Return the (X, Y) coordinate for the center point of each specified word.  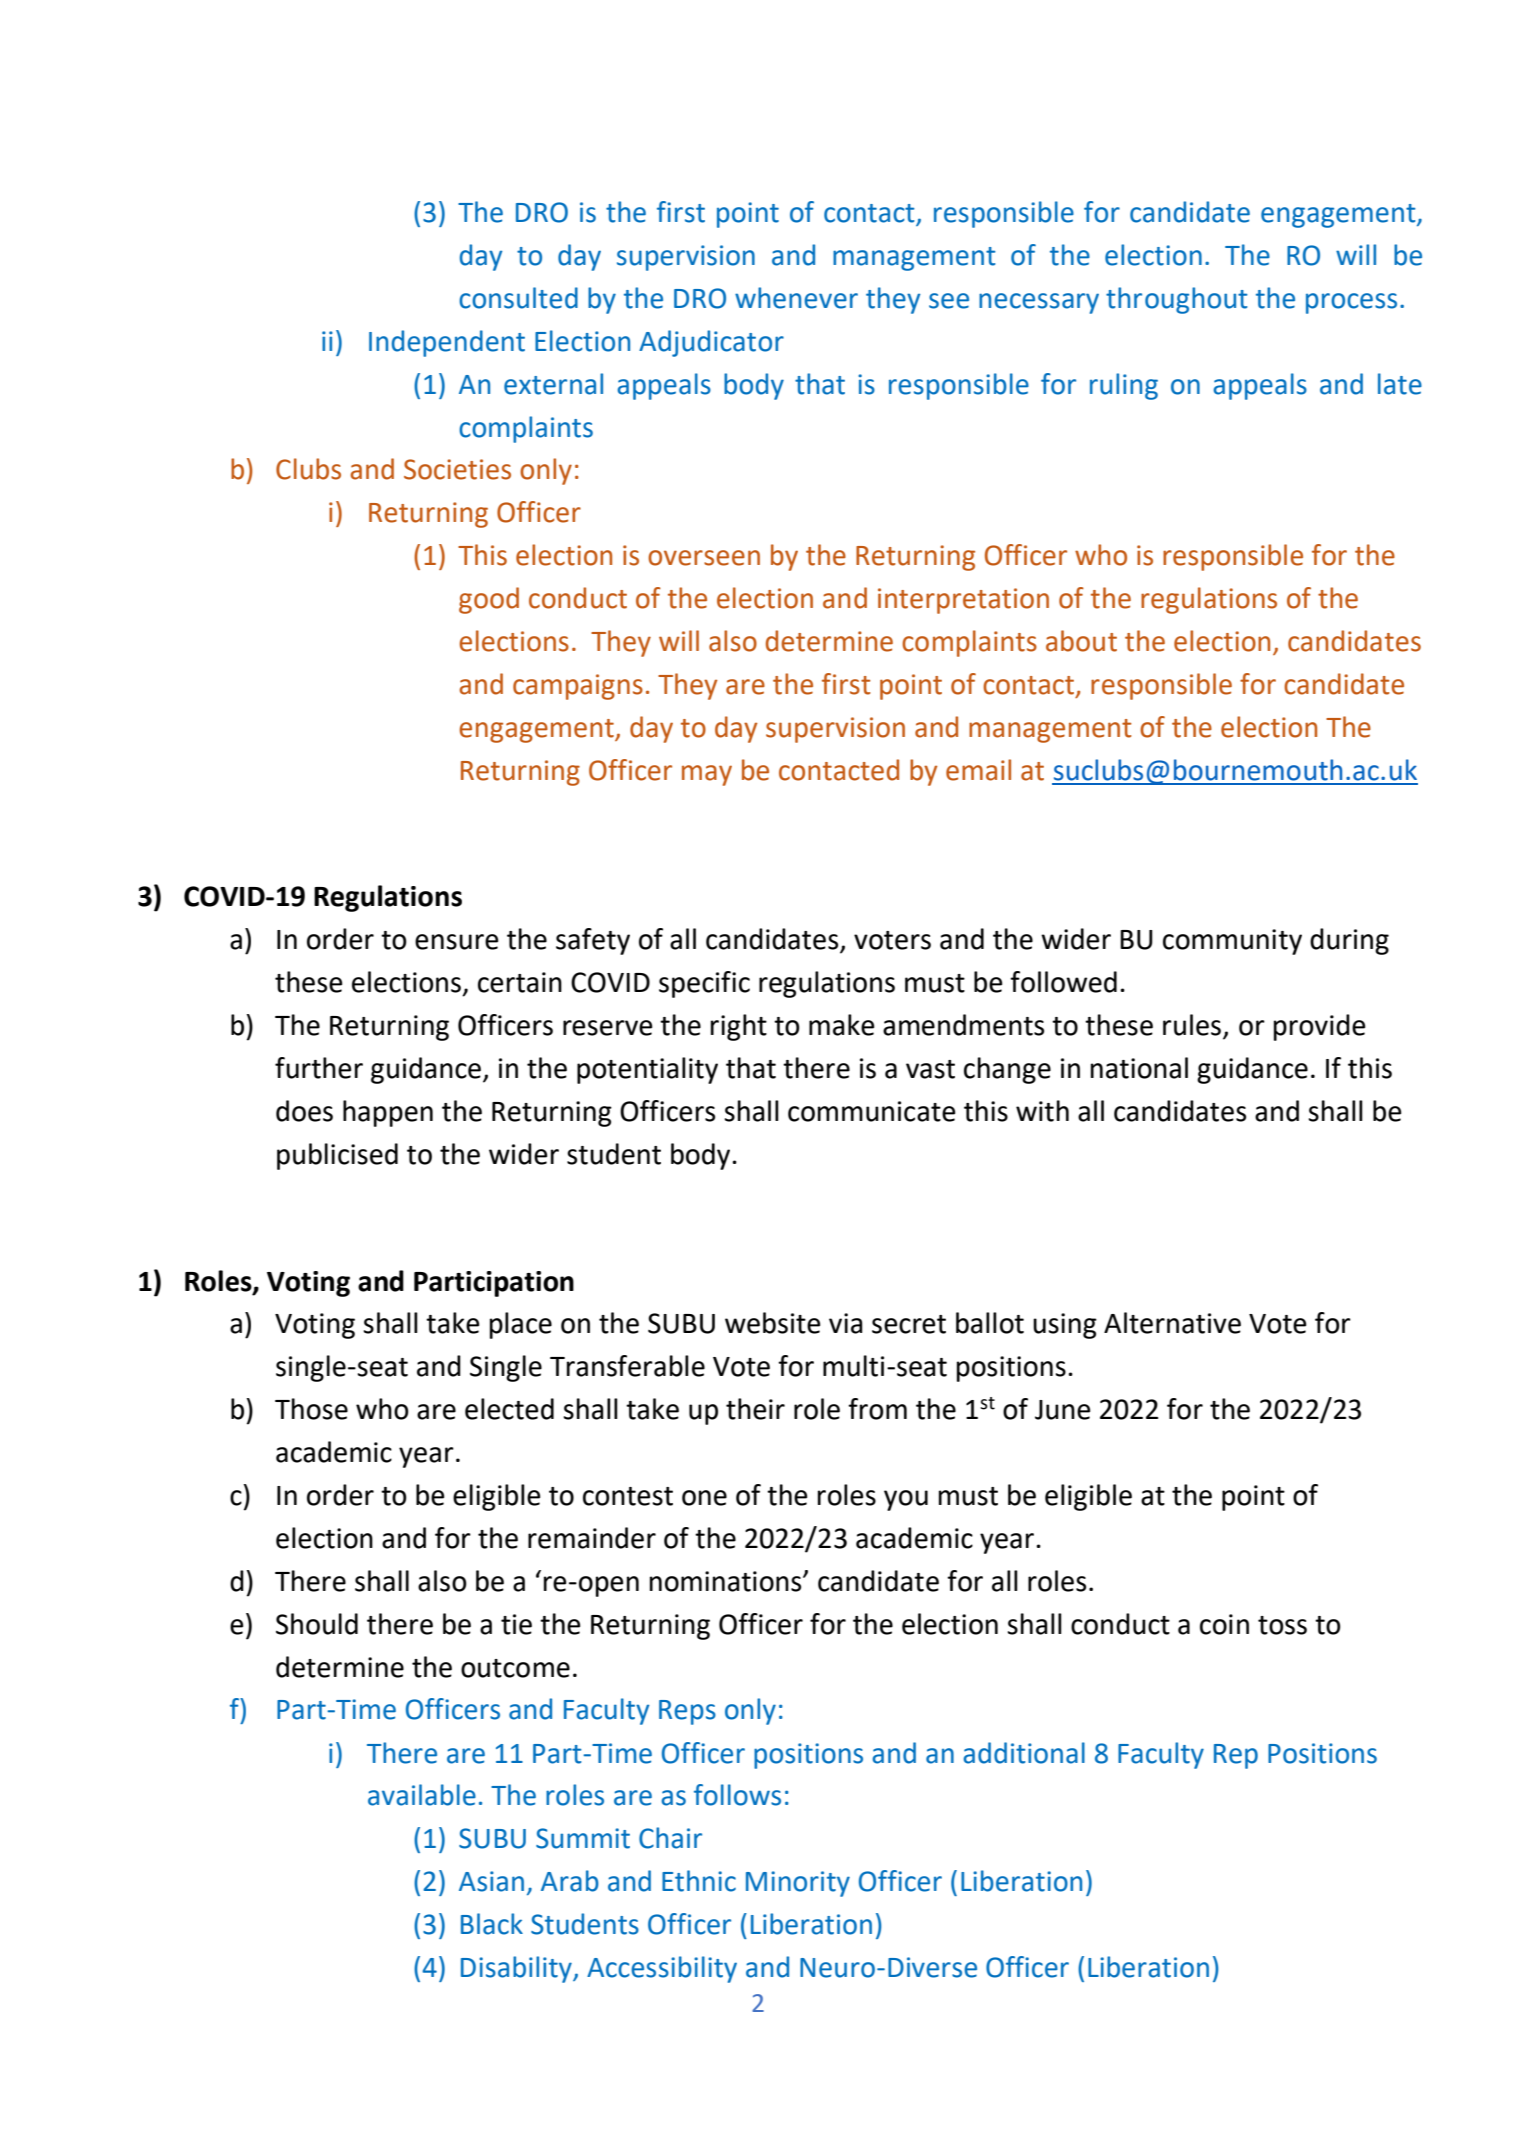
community (1232, 942)
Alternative (1172, 1323)
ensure (457, 942)
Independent (447, 343)
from (877, 1409)
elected (509, 1409)
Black (492, 1924)
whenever (796, 298)
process (1351, 303)
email (978, 770)
